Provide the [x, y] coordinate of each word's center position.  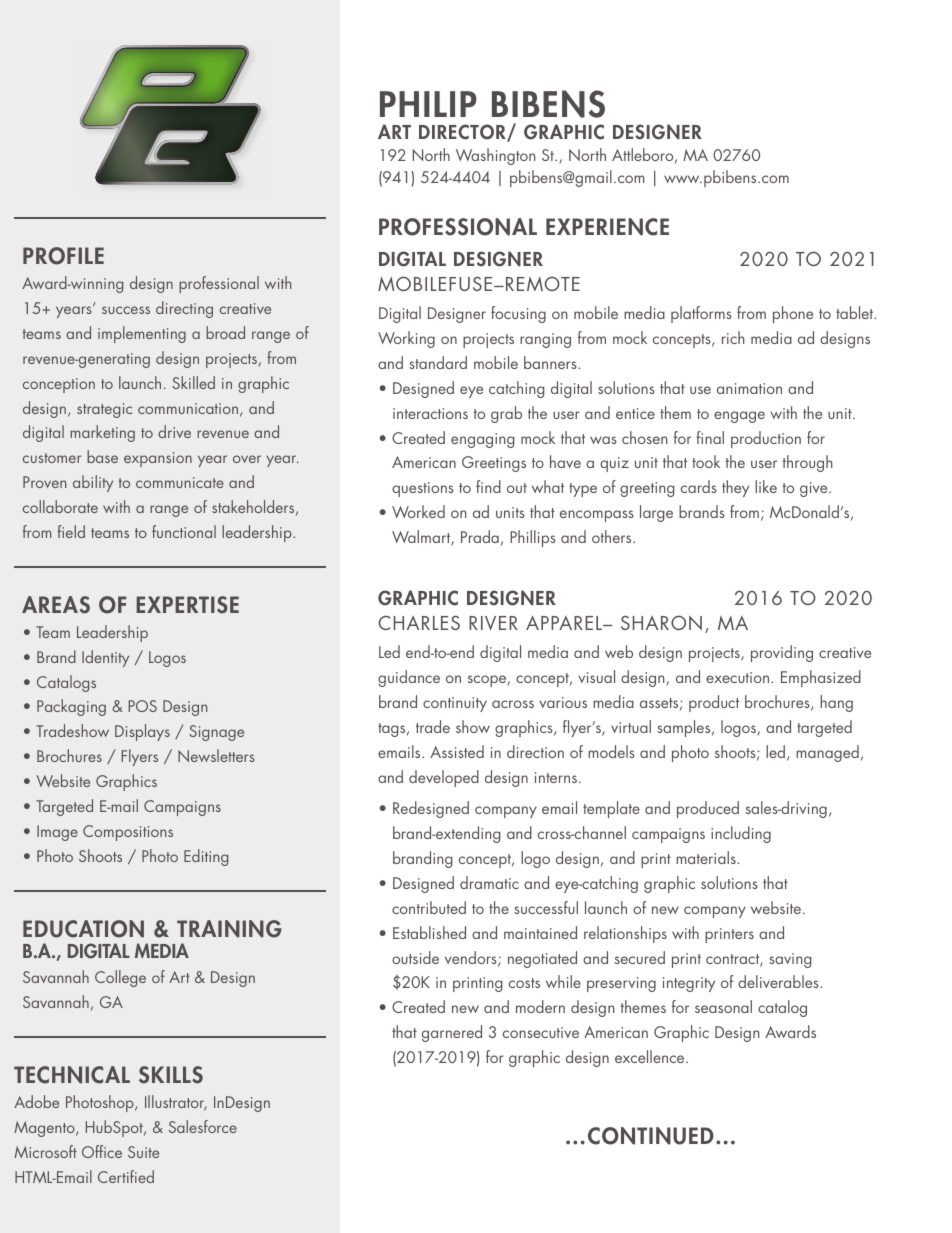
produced [708, 809]
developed [444, 778]
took [706, 461]
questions [423, 489]
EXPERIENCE [607, 227]
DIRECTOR [463, 133]
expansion [158, 459]
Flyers [139, 757]
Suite [143, 1152]
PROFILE [63, 256]
